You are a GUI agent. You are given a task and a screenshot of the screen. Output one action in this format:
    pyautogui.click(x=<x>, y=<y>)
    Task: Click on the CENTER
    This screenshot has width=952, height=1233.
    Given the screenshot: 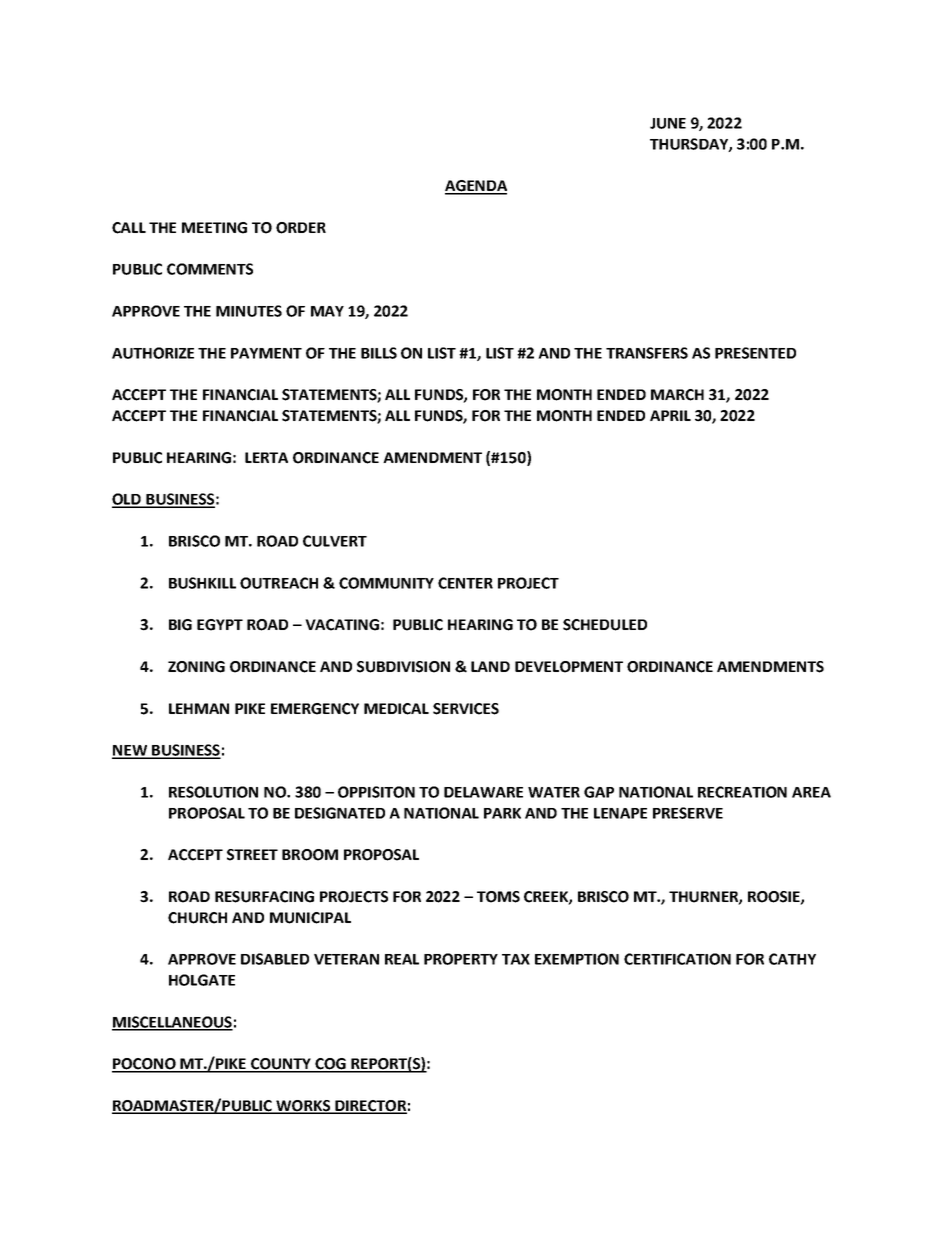 What is the action you would take?
    pyautogui.click(x=465, y=583)
